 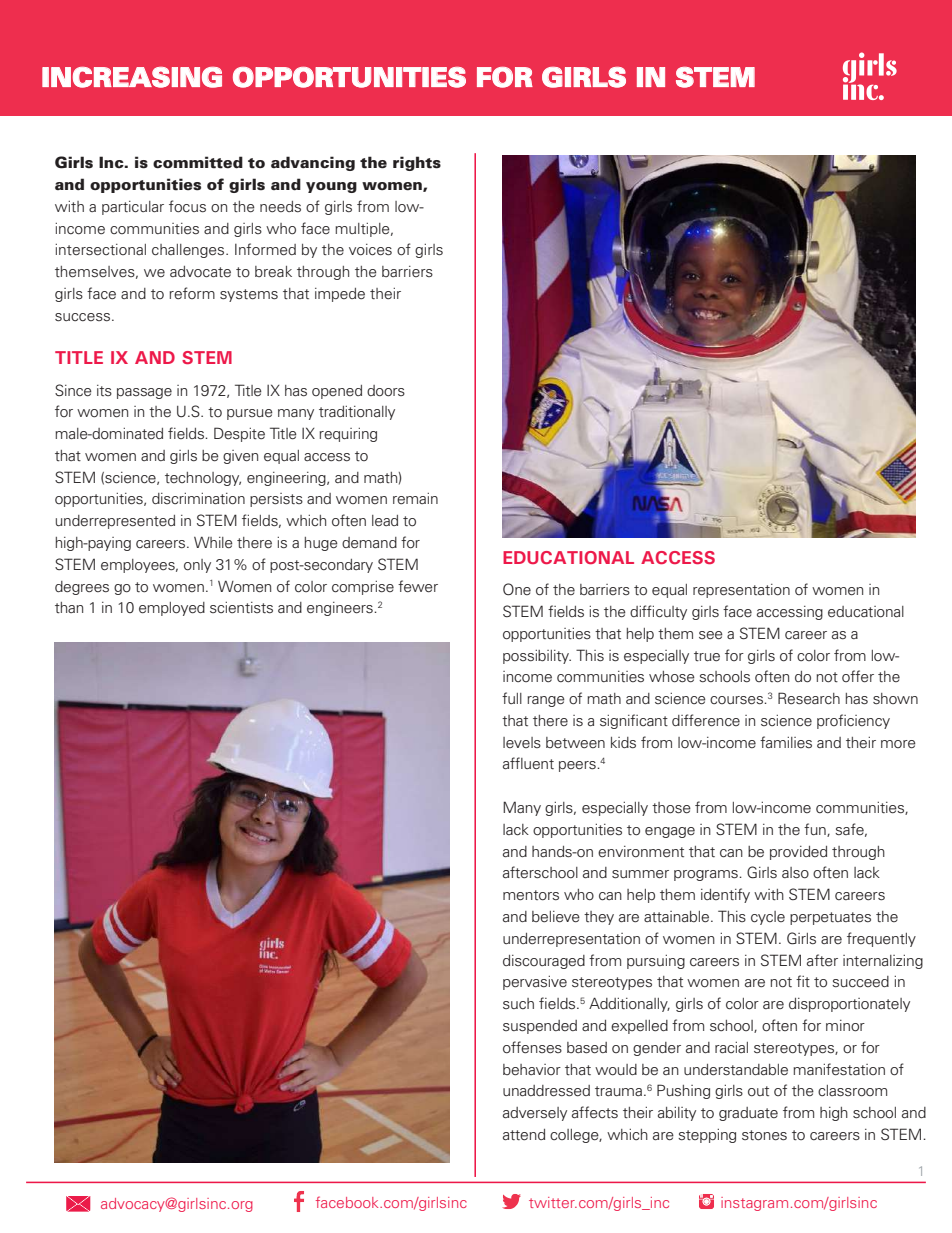 I want to click on affluent, so click(x=528, y=763).
